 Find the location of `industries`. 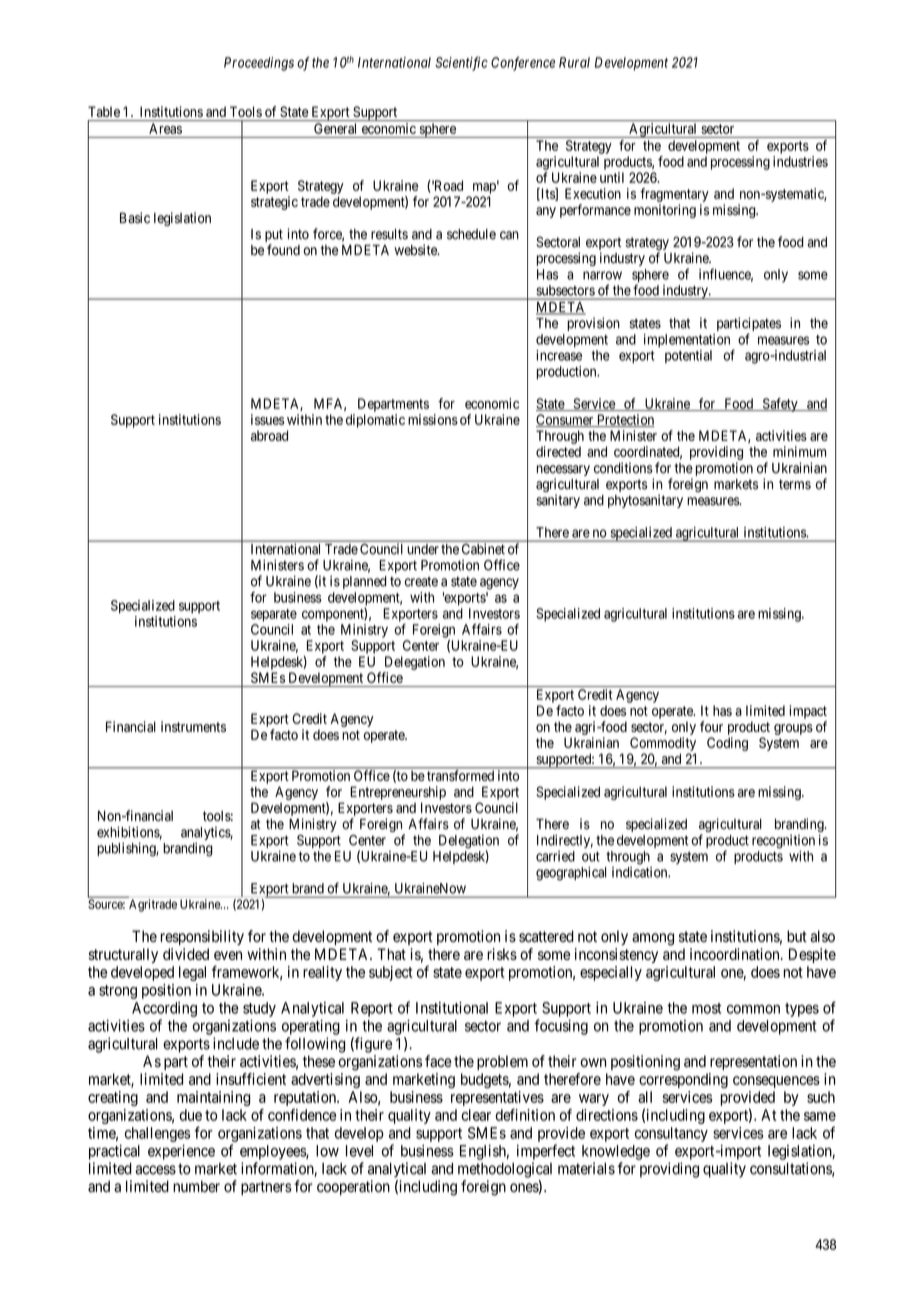

industries is located at coordinates (800, 161).
